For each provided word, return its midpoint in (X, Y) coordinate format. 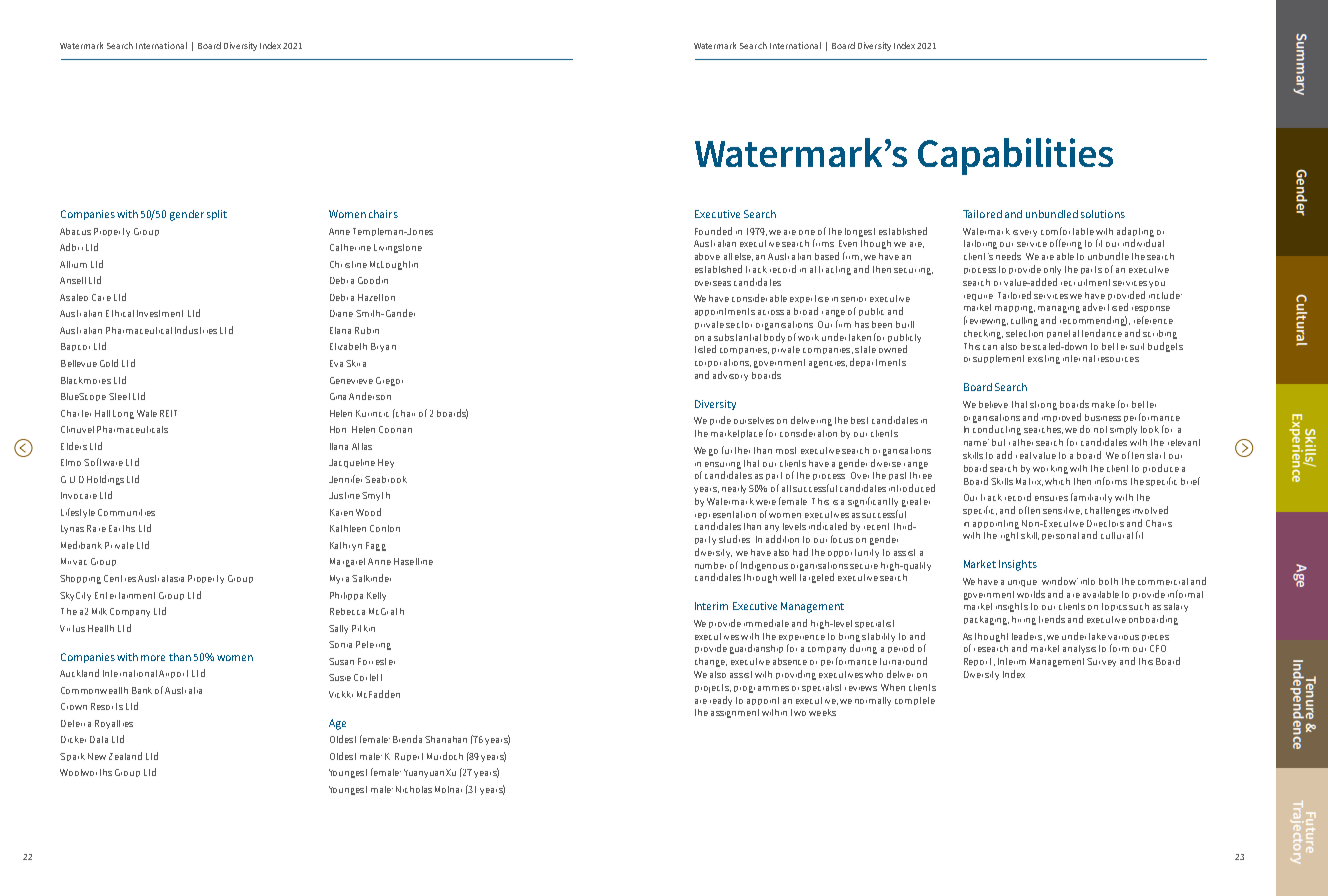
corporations (723, 363)
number (710, 565)
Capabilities (1015, 156)
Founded (713, 231)
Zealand (125, 756)
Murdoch (445, 756)
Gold (109, 363)
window (1060, 581)
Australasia (161, 578)
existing (1044, 359)
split (217, 215)
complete (915, 701)
